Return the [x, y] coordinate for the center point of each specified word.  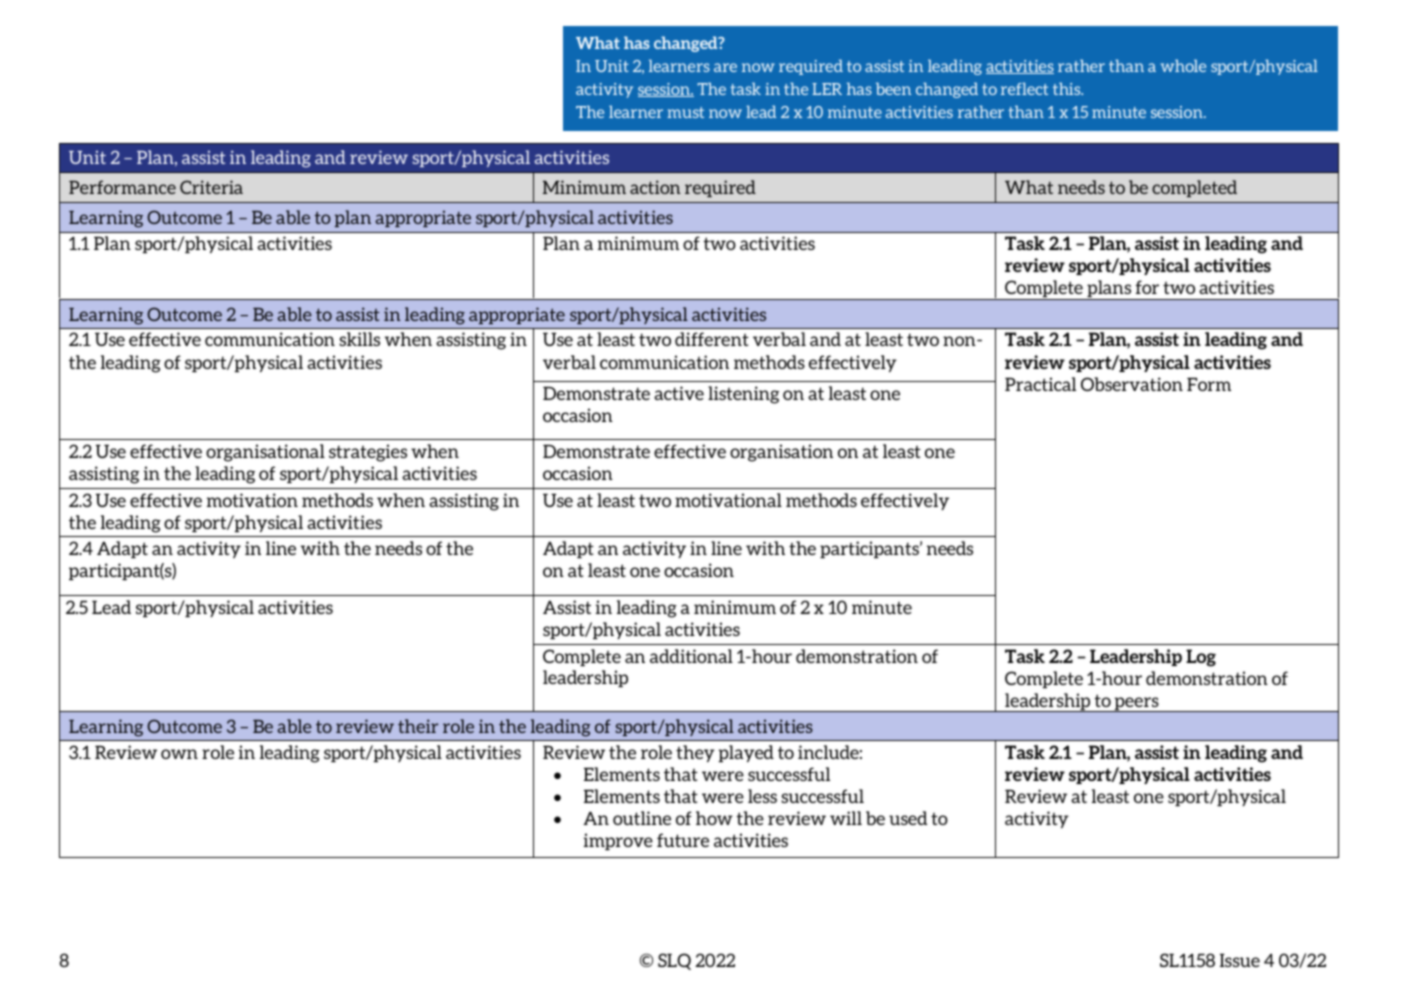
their [418, 726]
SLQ [674, 961]
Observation [1132, 384]
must [685, 112]
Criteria [211, 187]
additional [691, 656]
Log [1201, 658]
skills [359, 339]
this [1068, 88]
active [679, 393]
